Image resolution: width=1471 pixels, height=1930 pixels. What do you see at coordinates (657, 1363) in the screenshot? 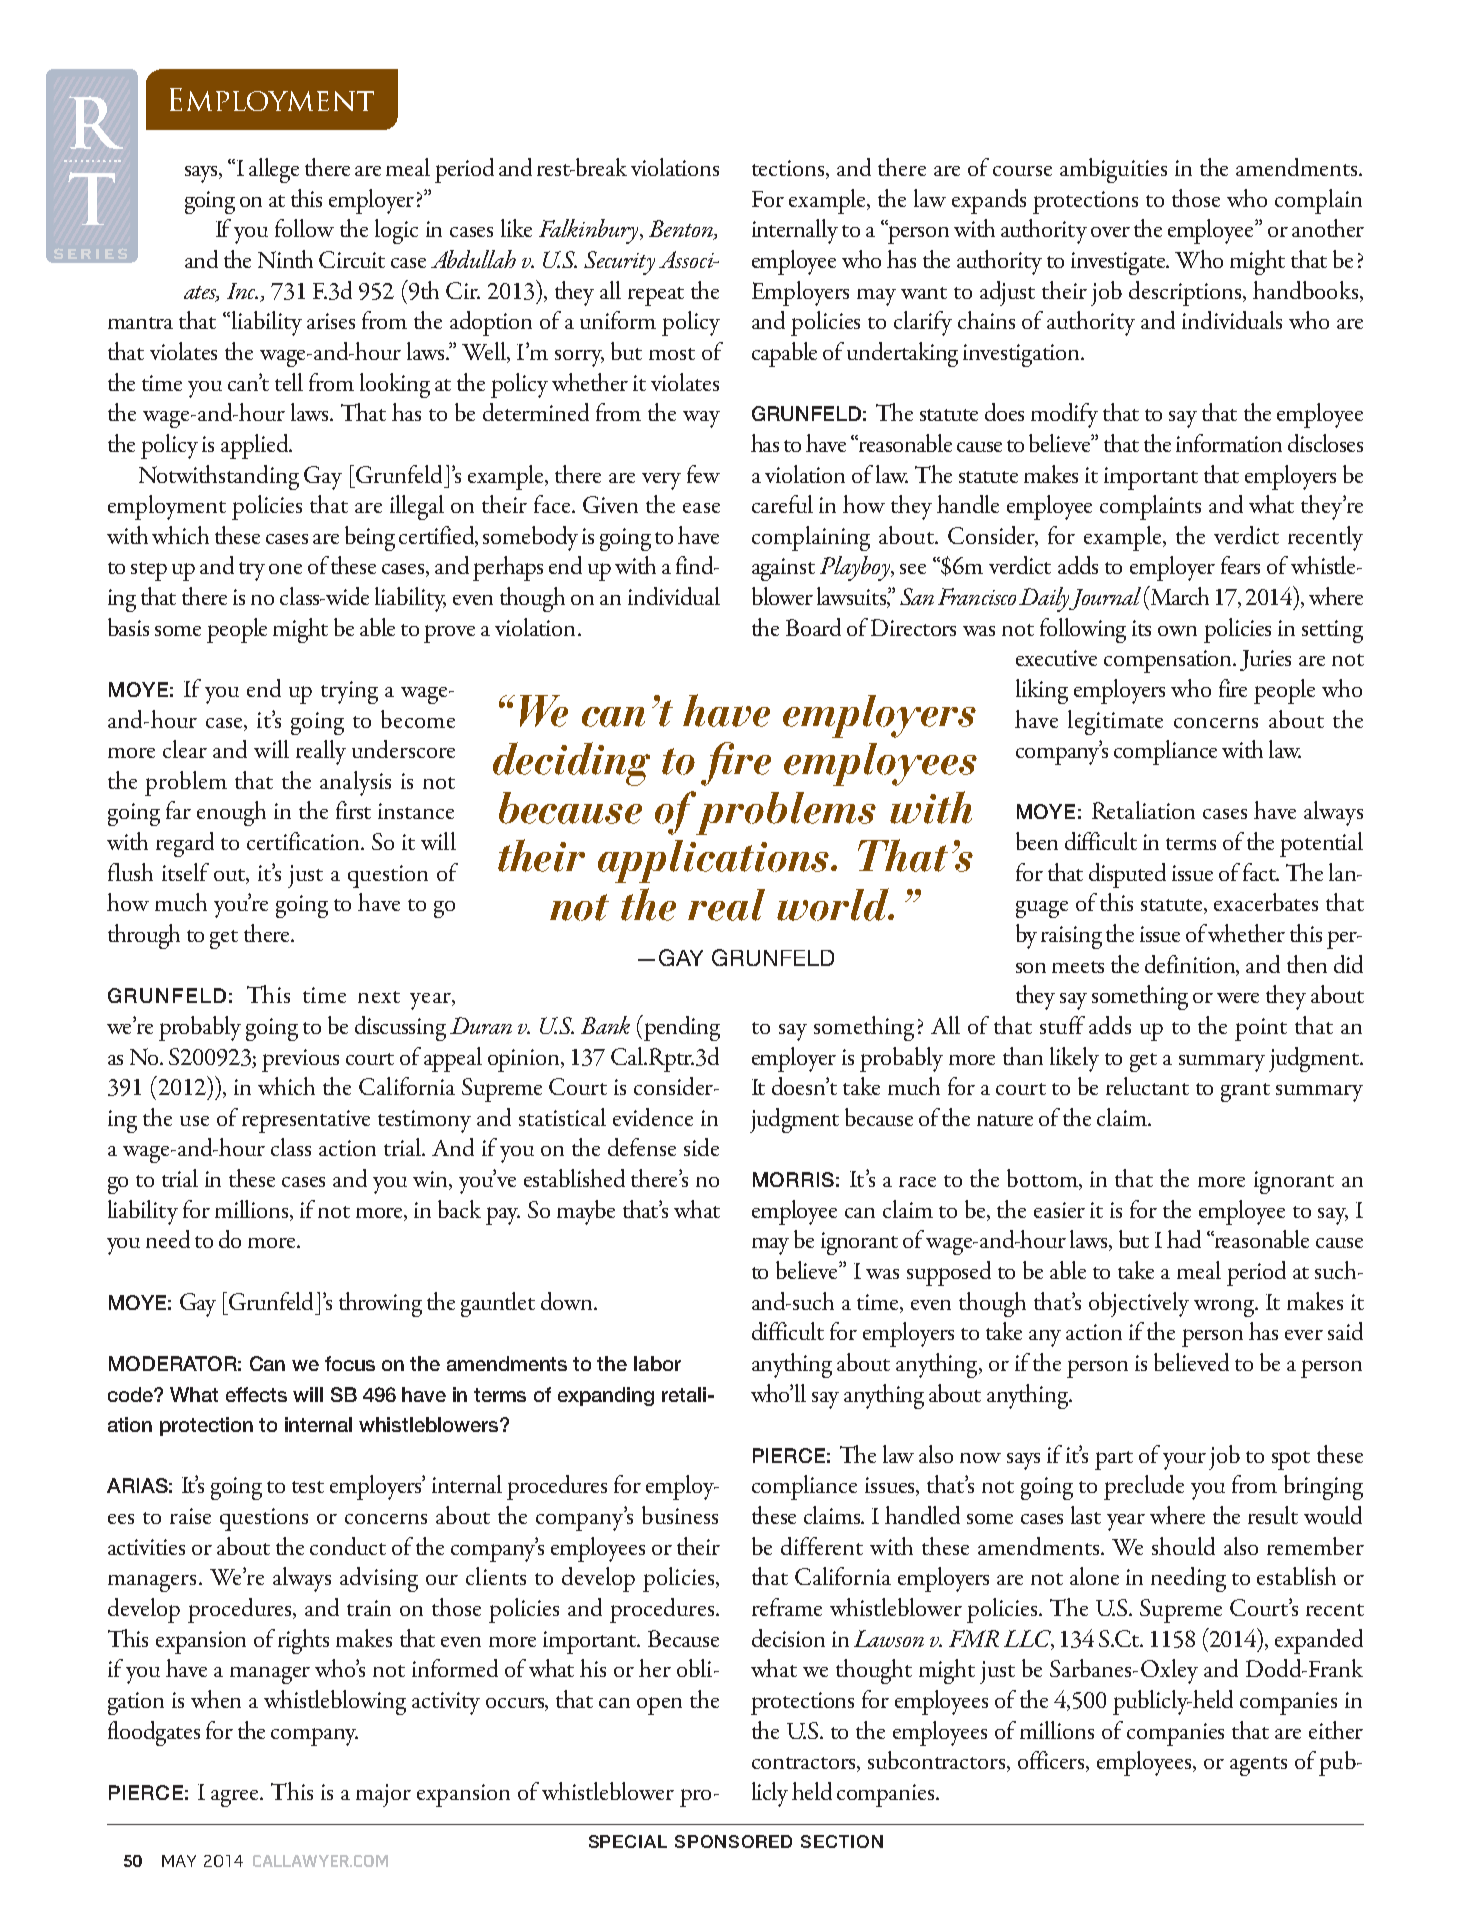
I see `labor` at bounding box center [657, 1363].
